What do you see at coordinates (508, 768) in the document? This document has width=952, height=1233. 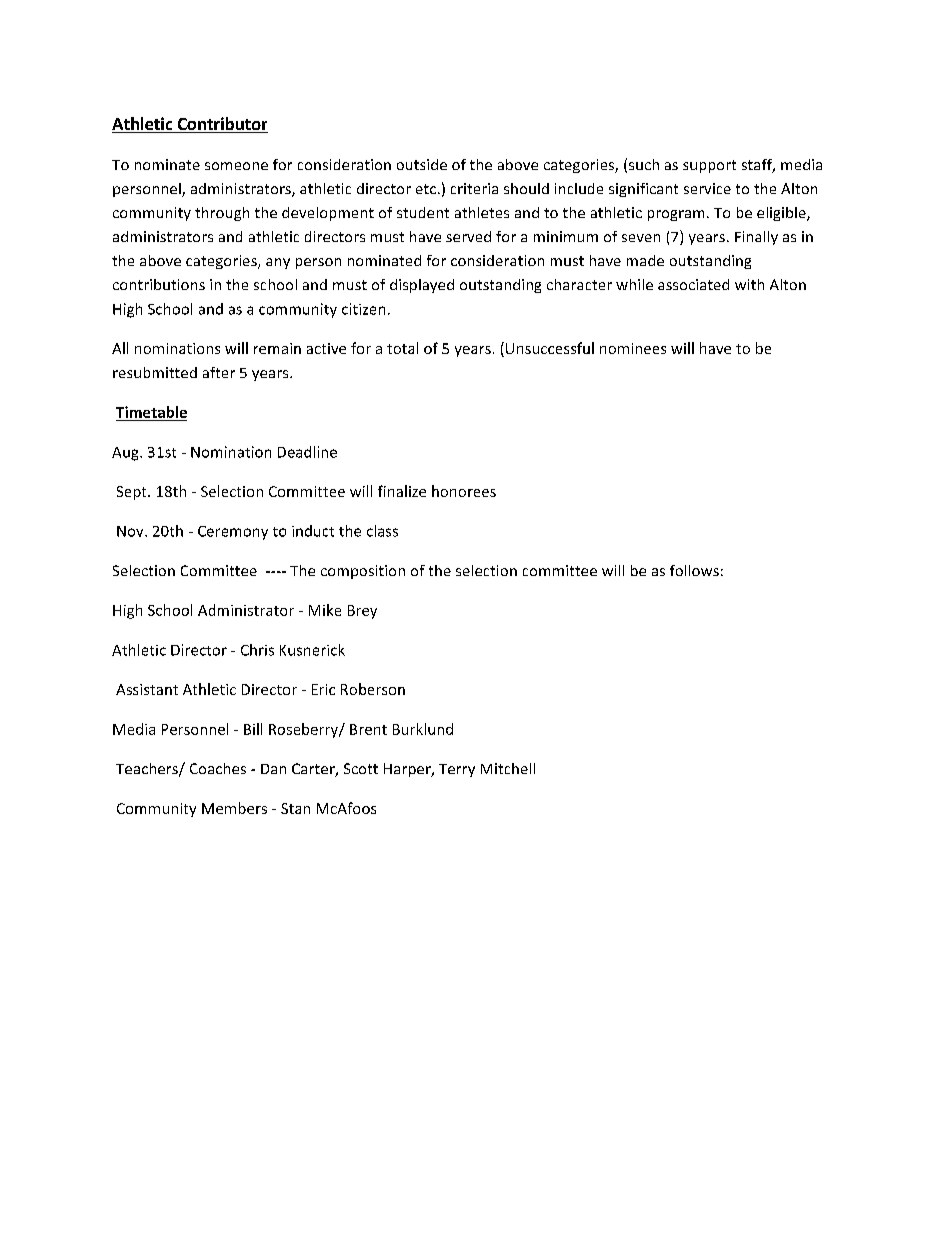 I see `Mitchell` at bounding box center [508, 768].
